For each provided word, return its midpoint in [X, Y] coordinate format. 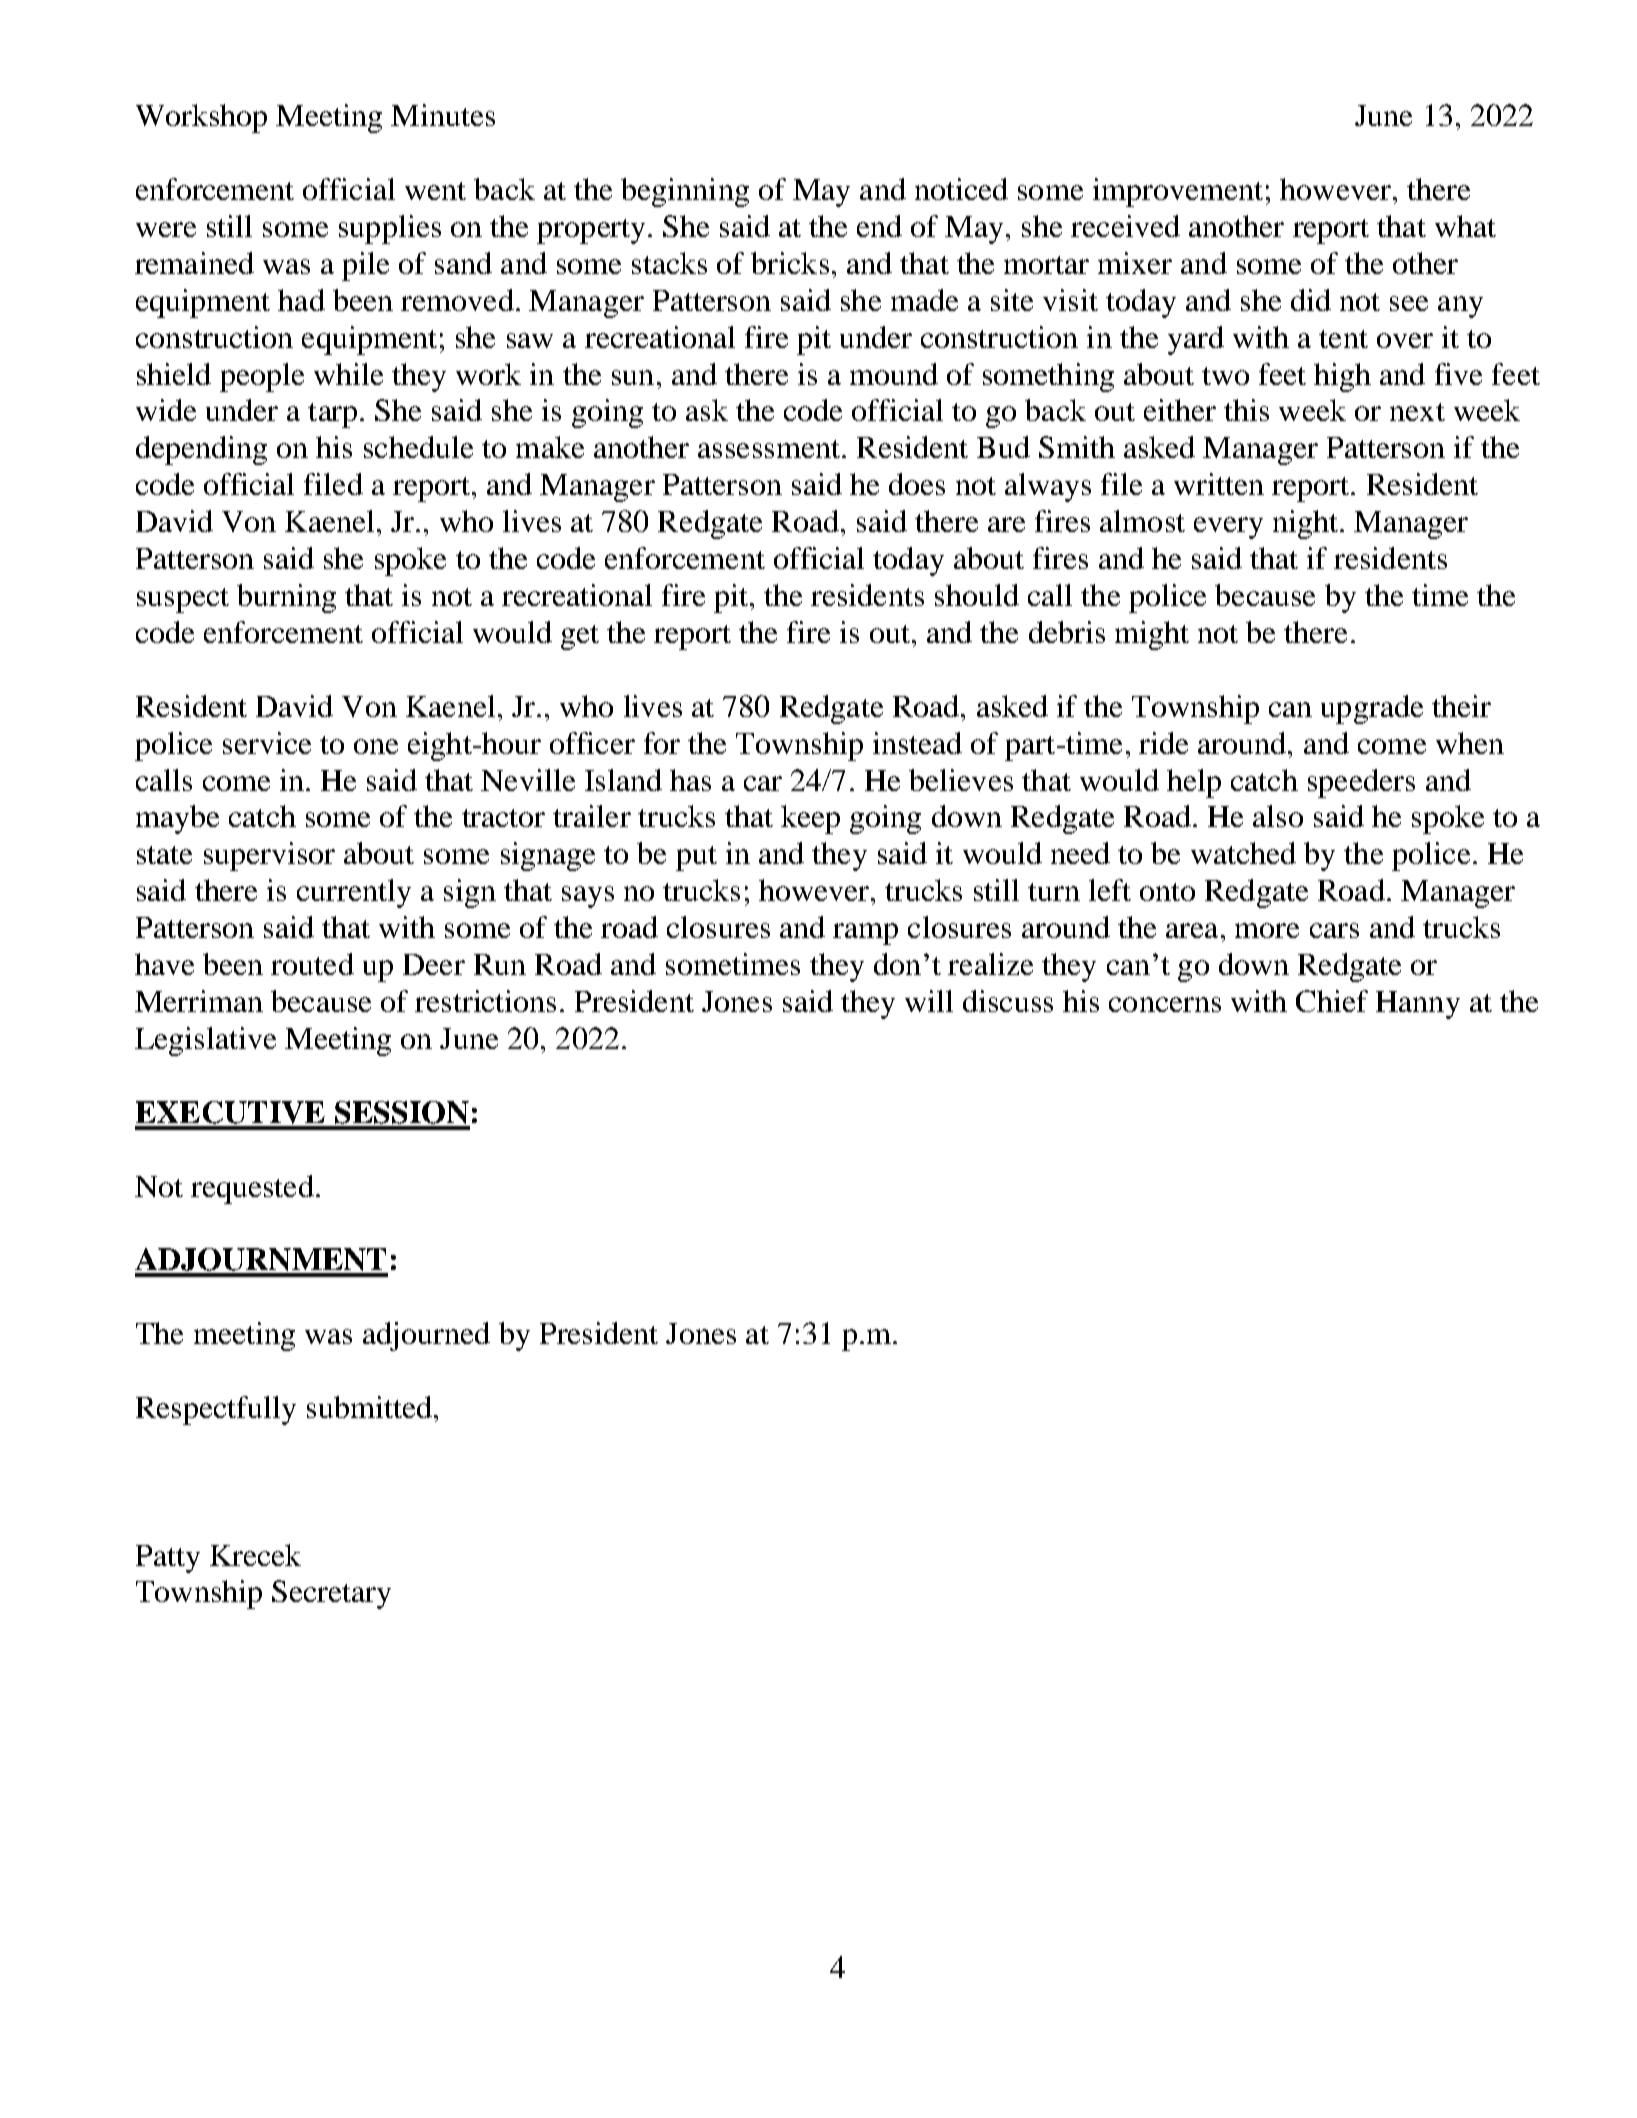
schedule [418, 447]
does [917, 484]
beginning [685, 192]
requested [252, 1189]
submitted [369, 1407]
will [929, 1001]
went [435, 191]
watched [1243, 853]
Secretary [331, 1594]
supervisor [269, 856]
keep [810, 819]
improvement [1178, 192]
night [1307, 524]
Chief [1332, 1001]
